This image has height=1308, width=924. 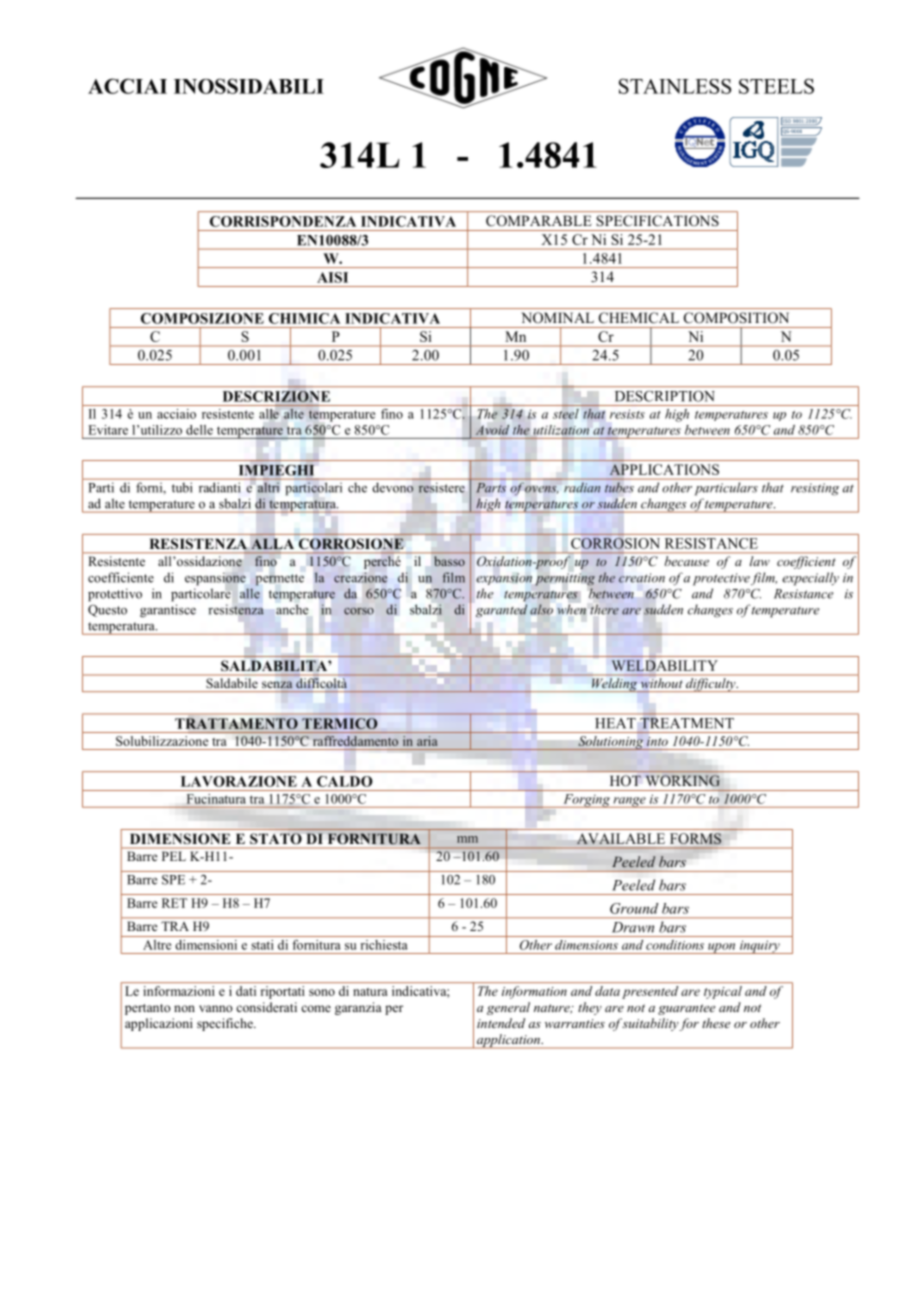 I want to click on STAINLESS, so click(x=675, y=86).
